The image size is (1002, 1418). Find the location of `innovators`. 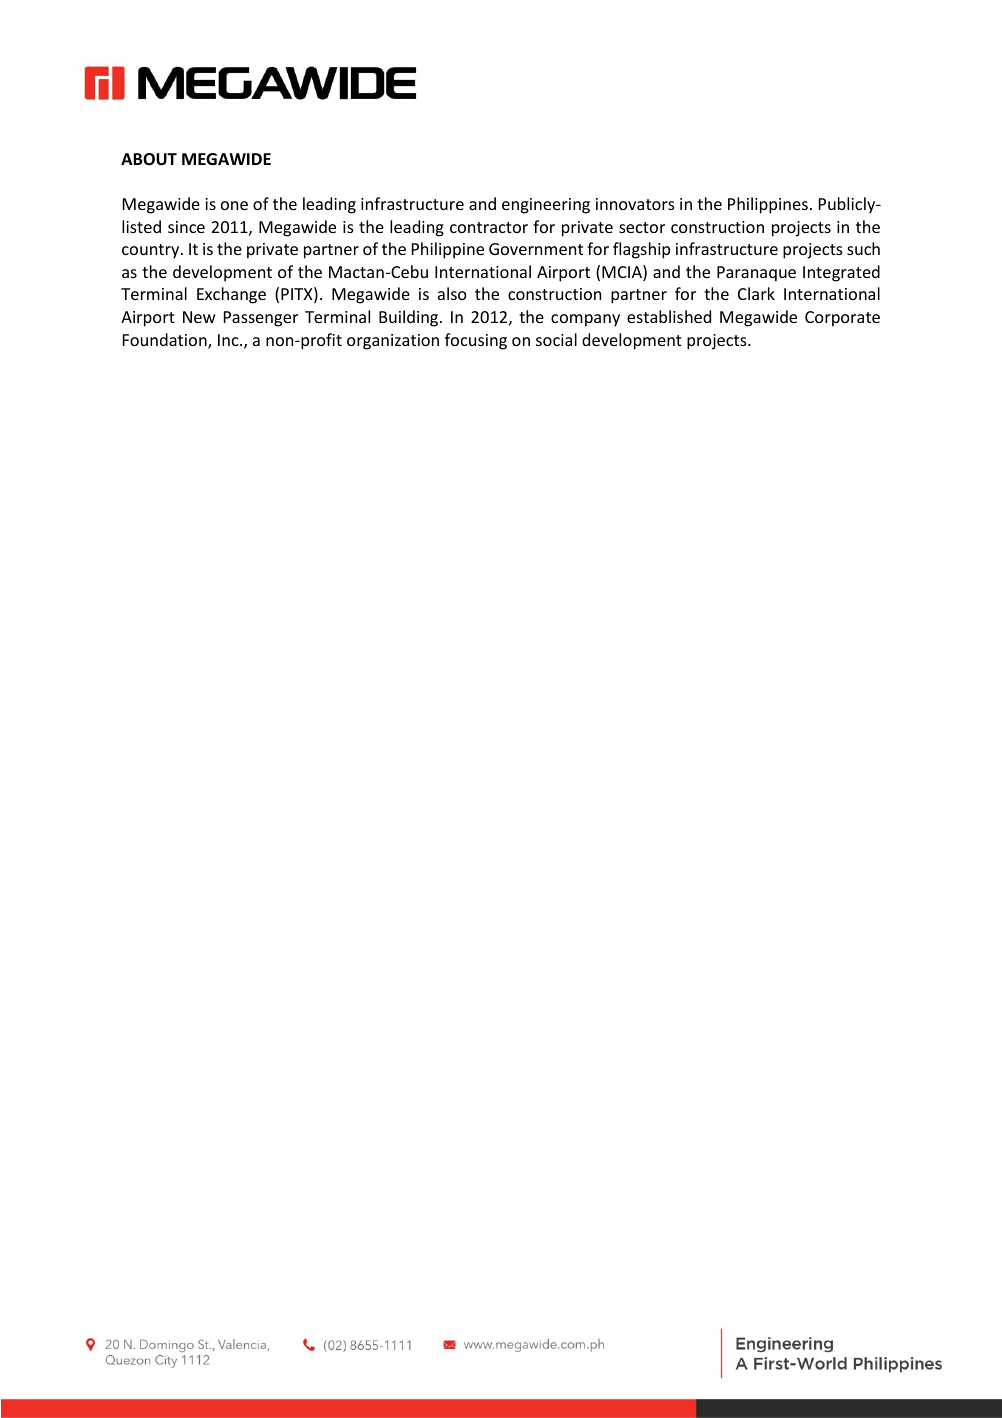

innovators is located at coordinates (635, 204).
